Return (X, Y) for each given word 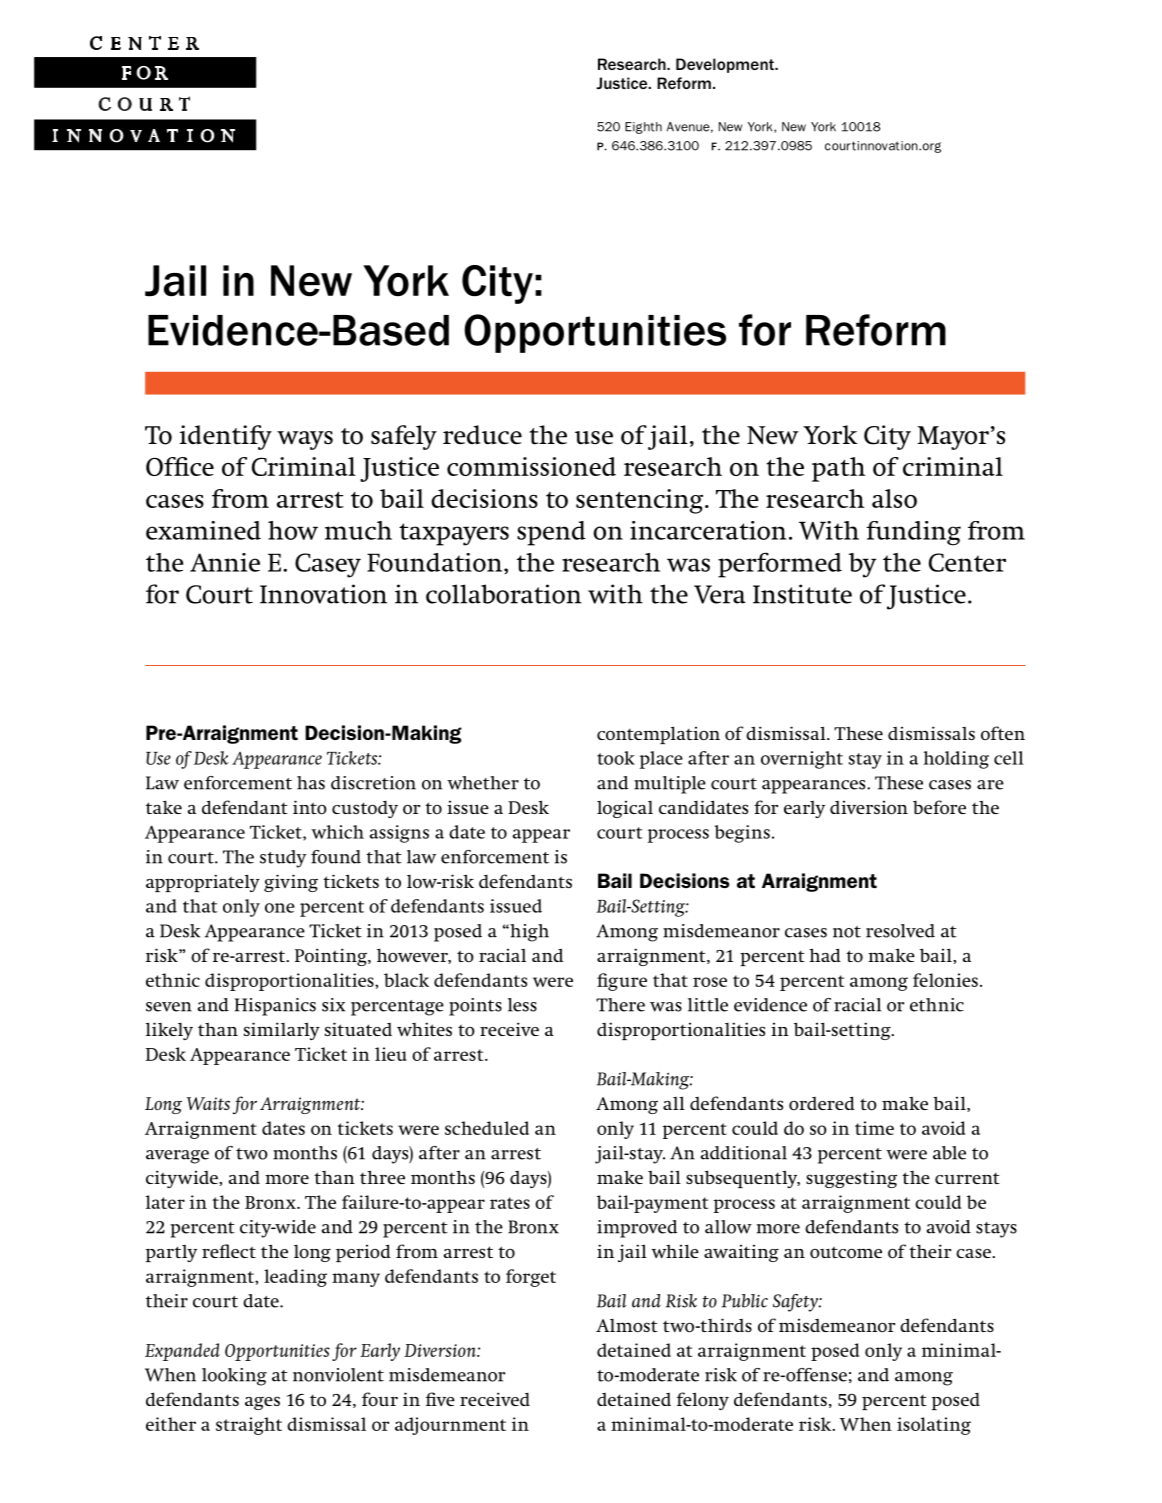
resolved (900, 931)
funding (914, 533)
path (838, 469)
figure (622, 982)
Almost (627, 1326)
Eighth (643, 128)
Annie (225, 562)
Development (726, 65)
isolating (934, 1426)
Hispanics (275, 1007)
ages (262, 1403)
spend (551, 533)
